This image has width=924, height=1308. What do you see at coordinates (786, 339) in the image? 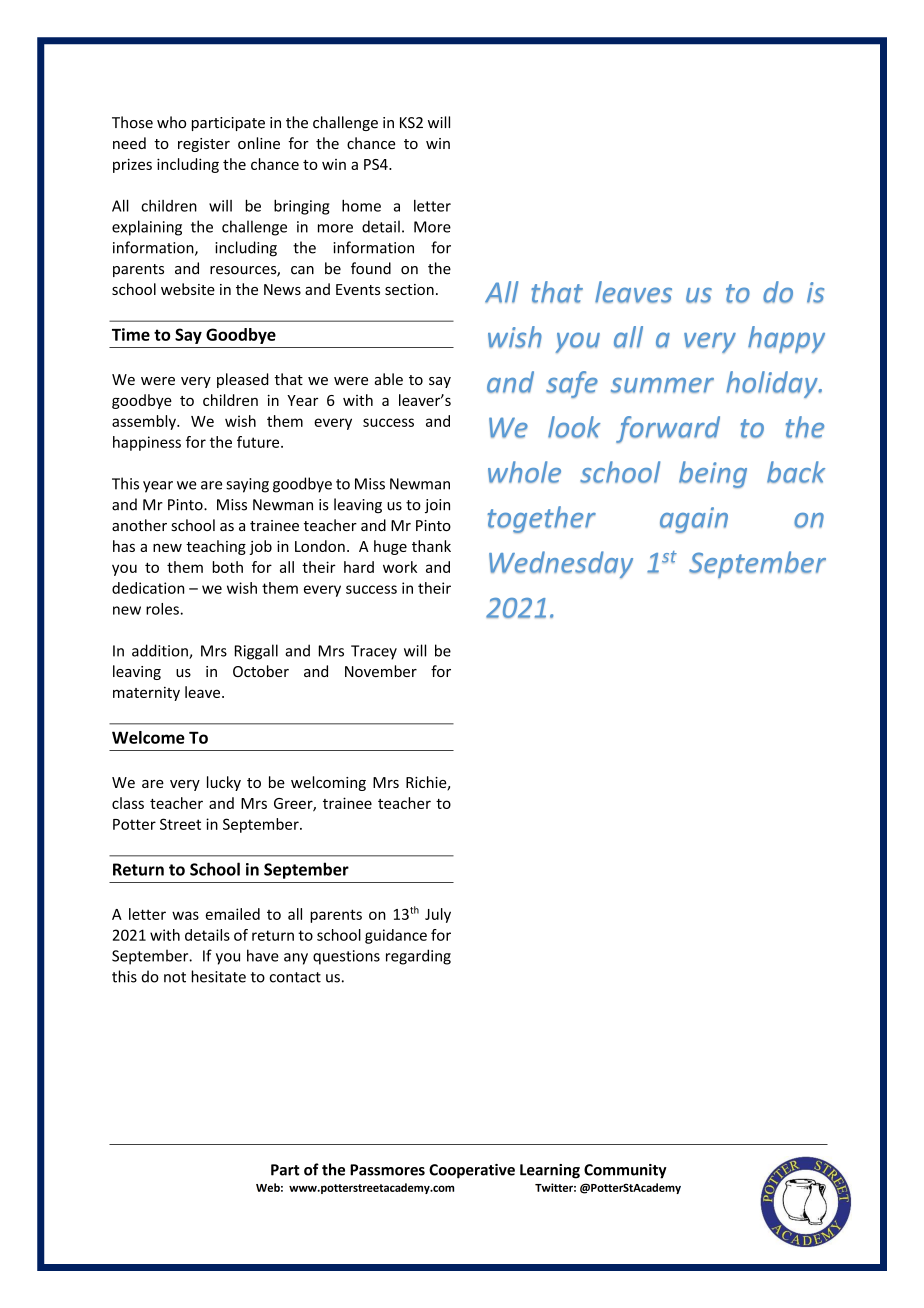
I see `happy` at bounding box center [786, 339].
